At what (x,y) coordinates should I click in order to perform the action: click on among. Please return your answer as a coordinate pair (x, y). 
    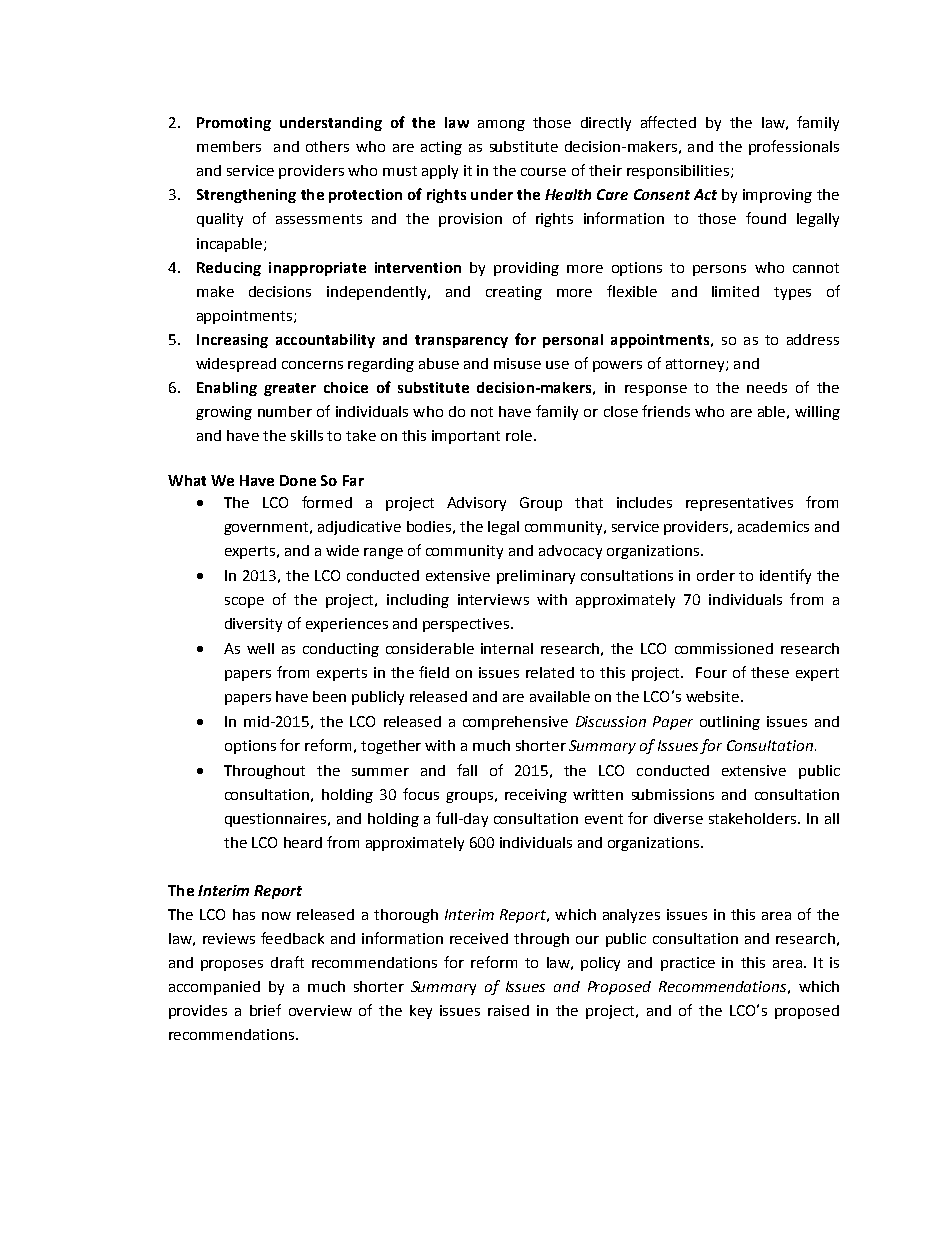
    Looking at the image, I should click on (501, 125).
